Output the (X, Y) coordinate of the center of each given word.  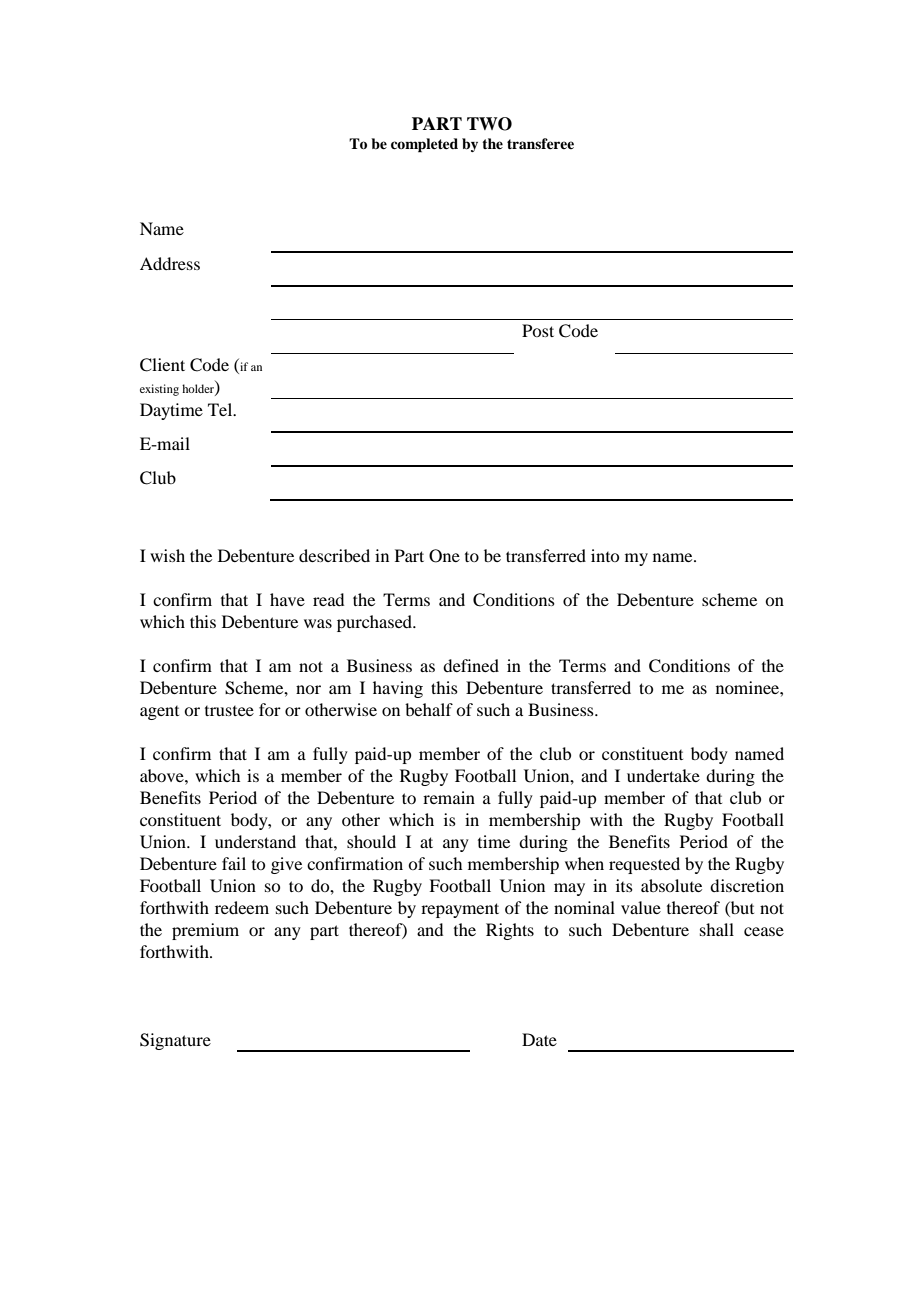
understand (255, 841)
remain (449, 797)
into (605, 555)
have (287, 599)
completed (424, 145)
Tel (221, 409)
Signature (175, 1041)
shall (717, 929)
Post (538, 330)
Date (539, 1039)
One (444, 556)
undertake (663, 775)
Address (170, 263)
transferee (540, 143)
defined (471, 665)
